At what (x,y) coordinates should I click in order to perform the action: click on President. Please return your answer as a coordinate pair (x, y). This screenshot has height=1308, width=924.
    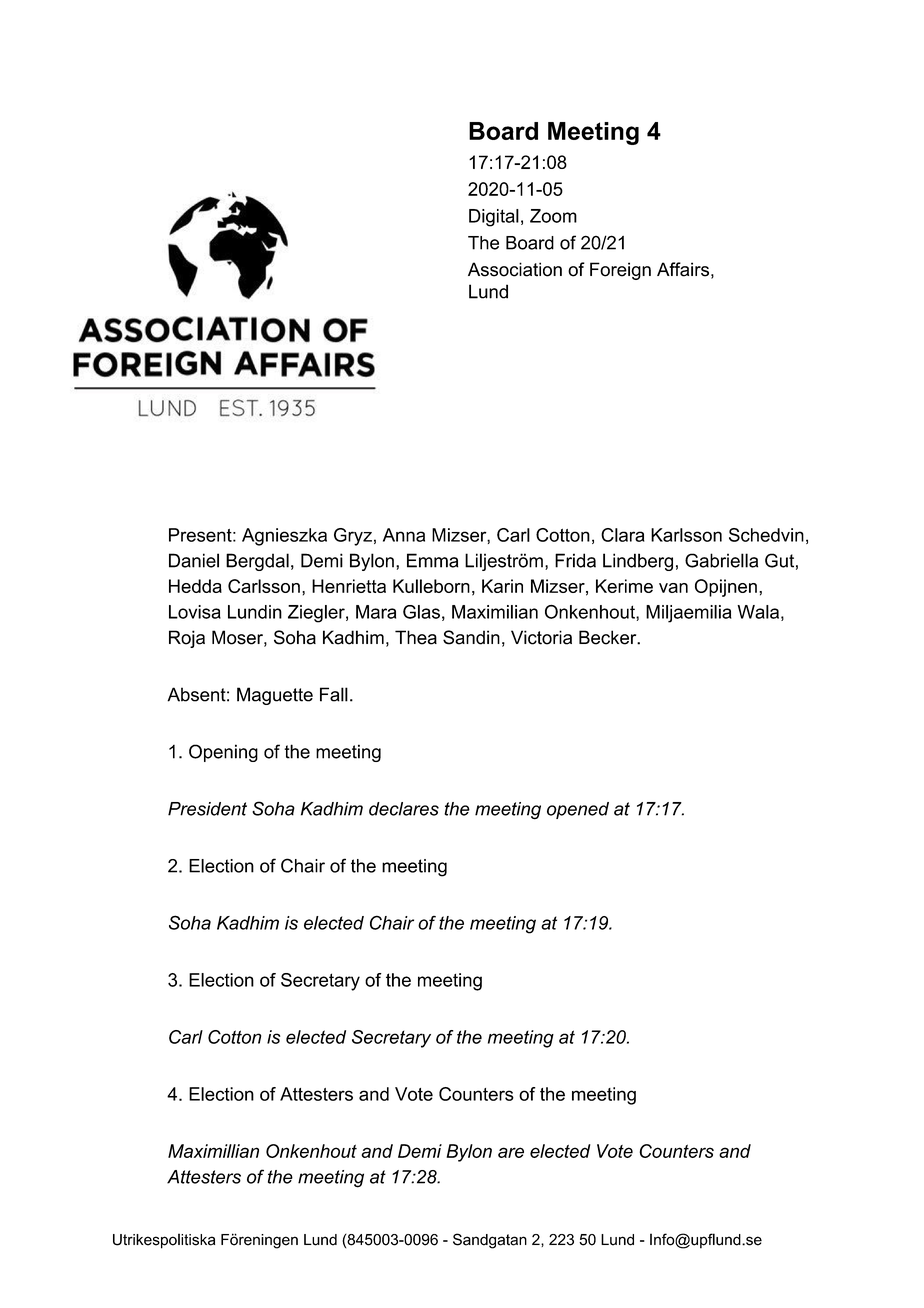
    Looking at the image, I should click on (207, 809).
